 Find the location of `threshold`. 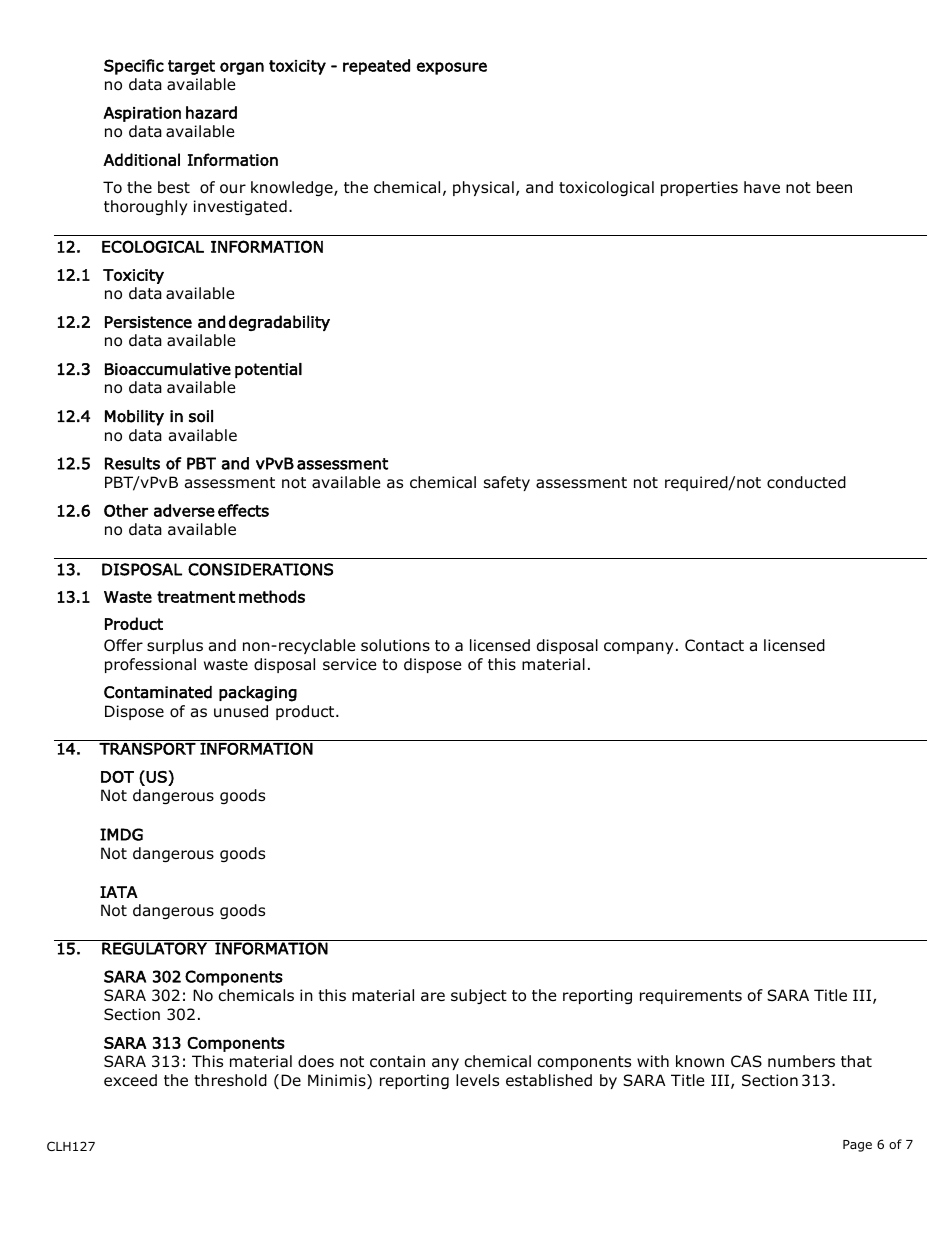

threshold is located at coordinates (230, 1080).
